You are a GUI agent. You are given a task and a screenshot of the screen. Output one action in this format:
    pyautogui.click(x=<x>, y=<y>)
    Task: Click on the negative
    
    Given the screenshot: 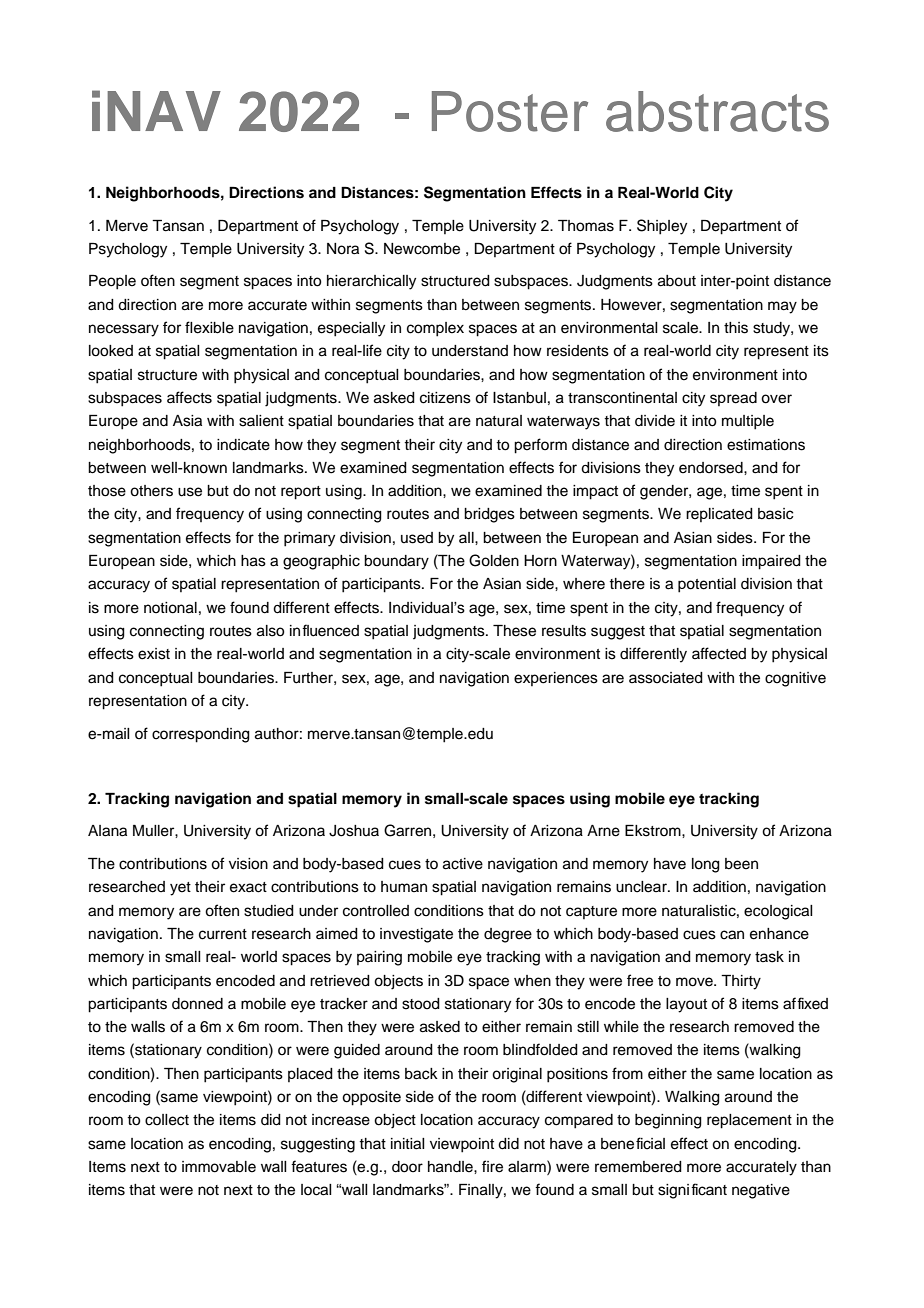 What is the action you would take?
    pyautogui.click(x=761, y=1191)
